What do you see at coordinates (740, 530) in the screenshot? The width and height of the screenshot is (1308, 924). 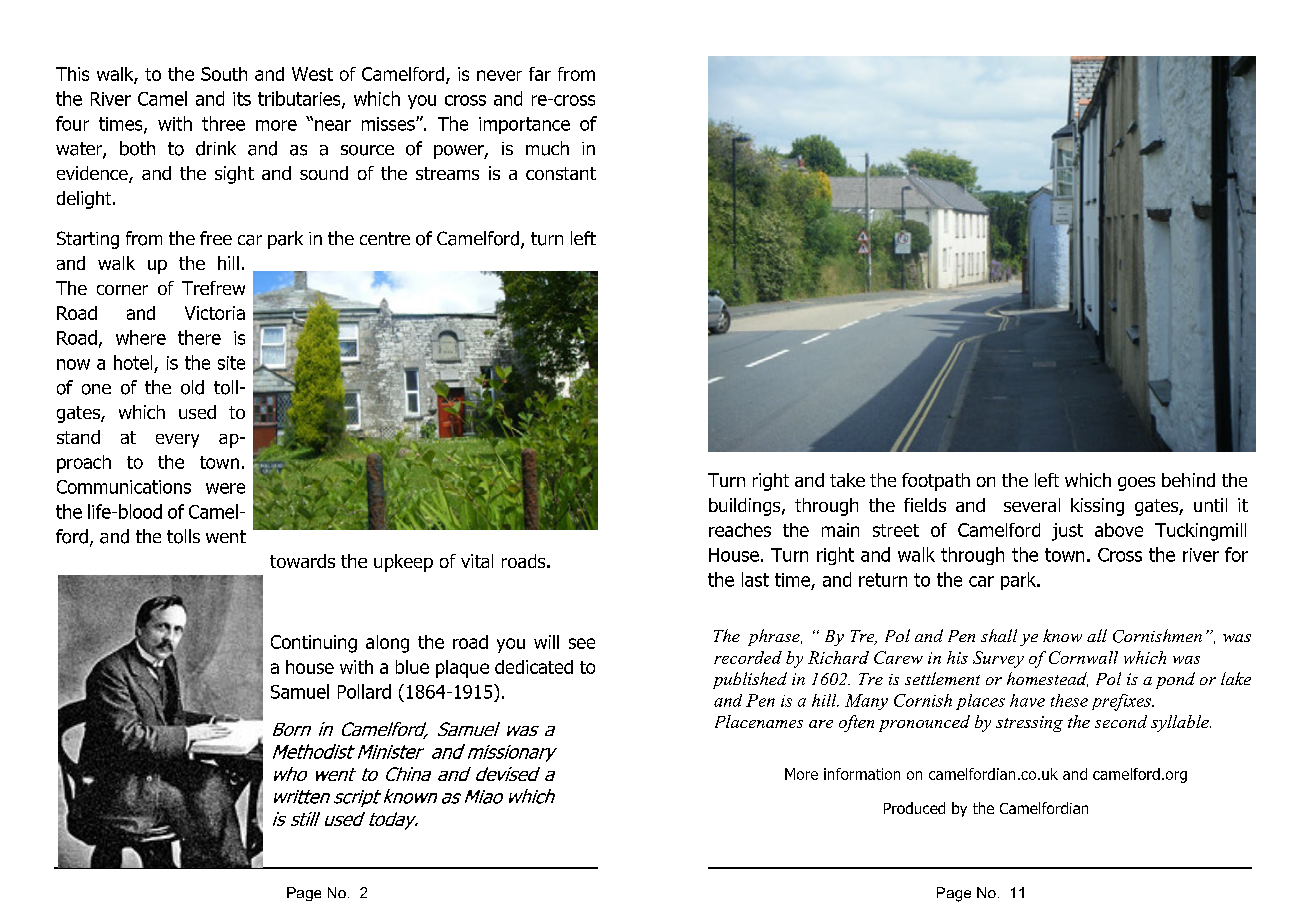 I see `reaches` at bounding box center [740, 530].
